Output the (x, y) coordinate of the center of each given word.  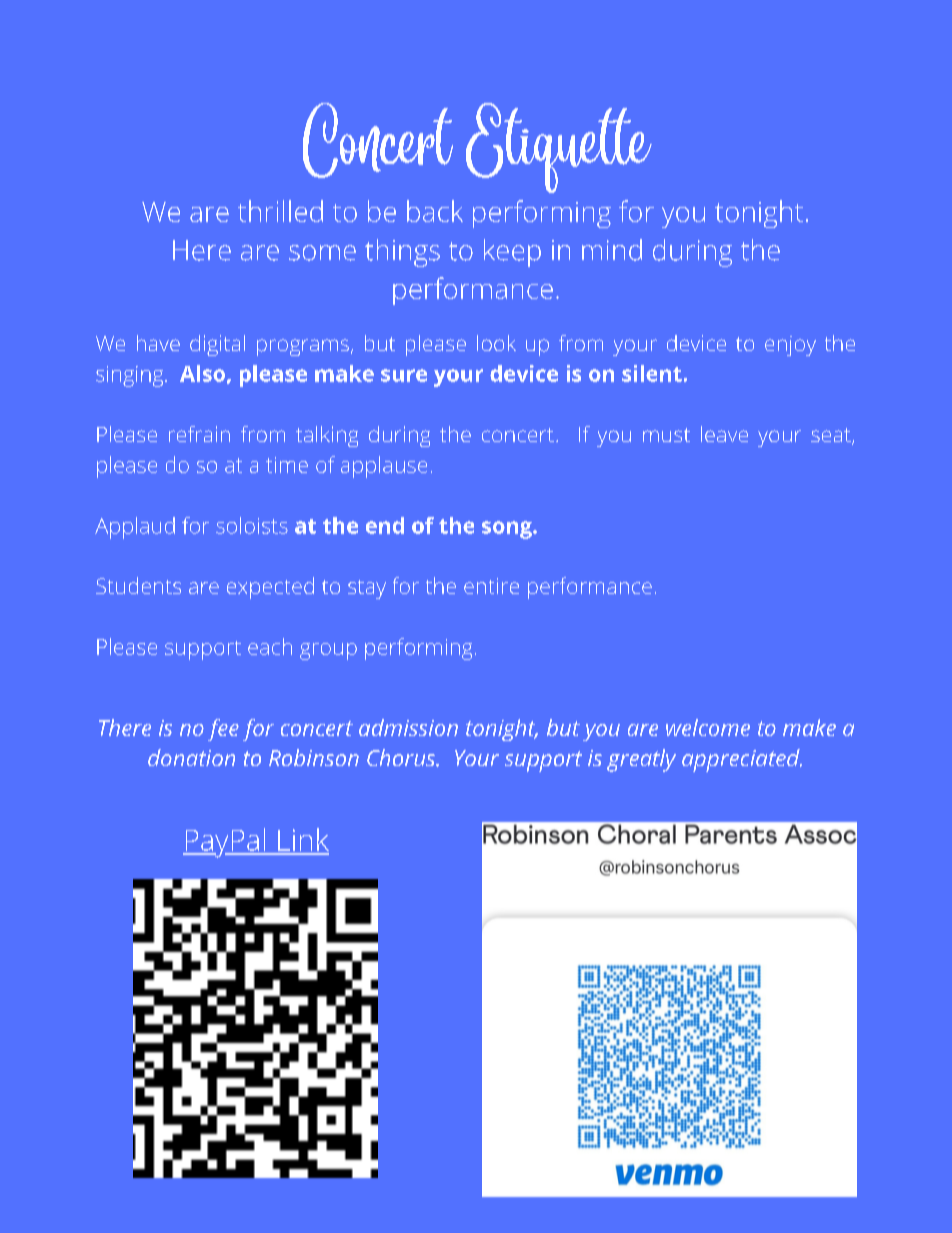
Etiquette (559, 148)
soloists (252, 525)
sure (404, 375)
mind (612, 250)
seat (832, 436)
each (270, 646)
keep (512, 253)
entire (491, 586)
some (322, 253)
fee (223, 730)
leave (724, 434)
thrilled (280, 211)
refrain (199, 434)
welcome (708, 727)
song (508, 530)
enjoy (790, 346)
